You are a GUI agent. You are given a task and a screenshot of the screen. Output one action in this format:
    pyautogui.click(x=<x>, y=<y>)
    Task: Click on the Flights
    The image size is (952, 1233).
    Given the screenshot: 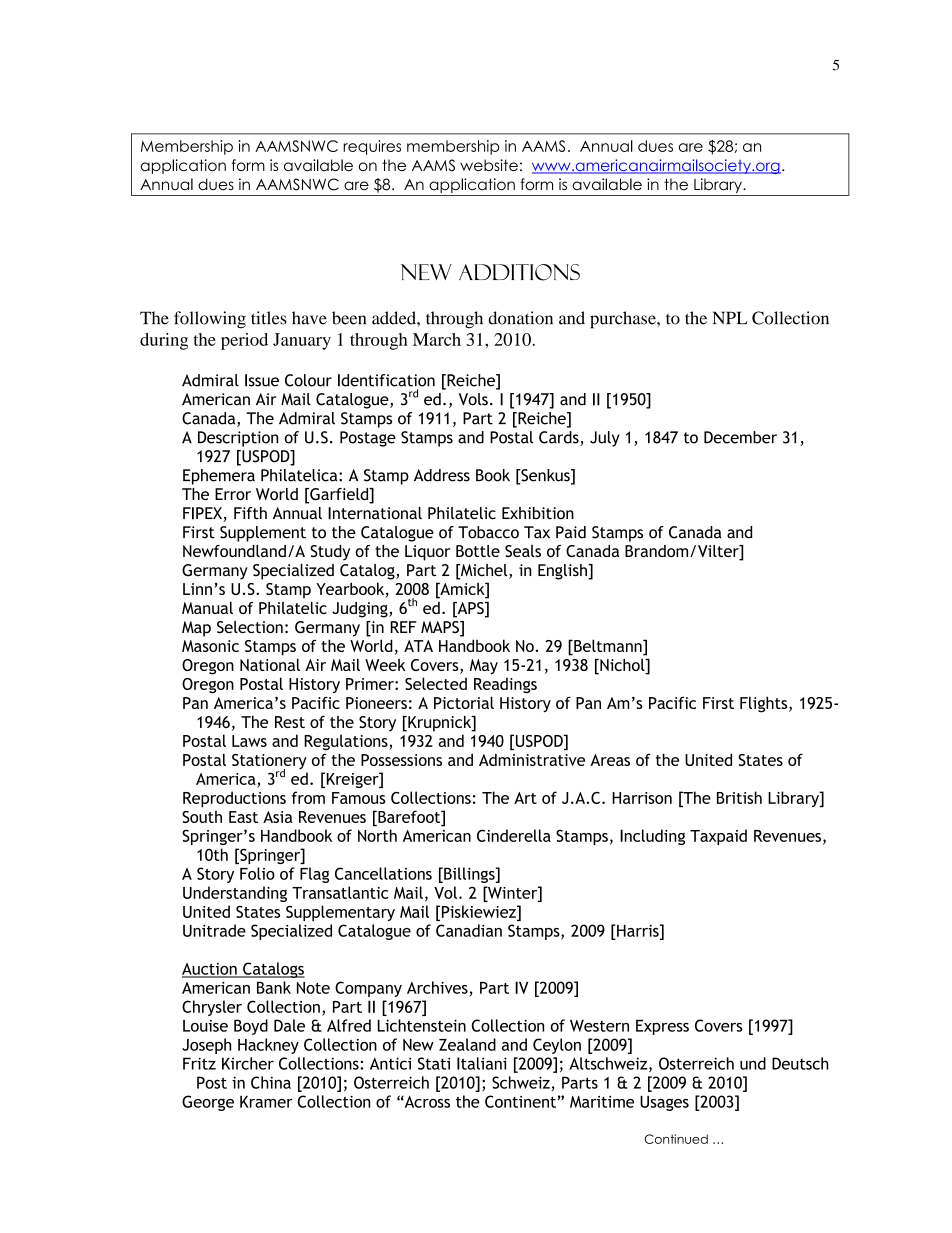 What is the action you would take?
    pyautogui.click(x=765, y=704)
